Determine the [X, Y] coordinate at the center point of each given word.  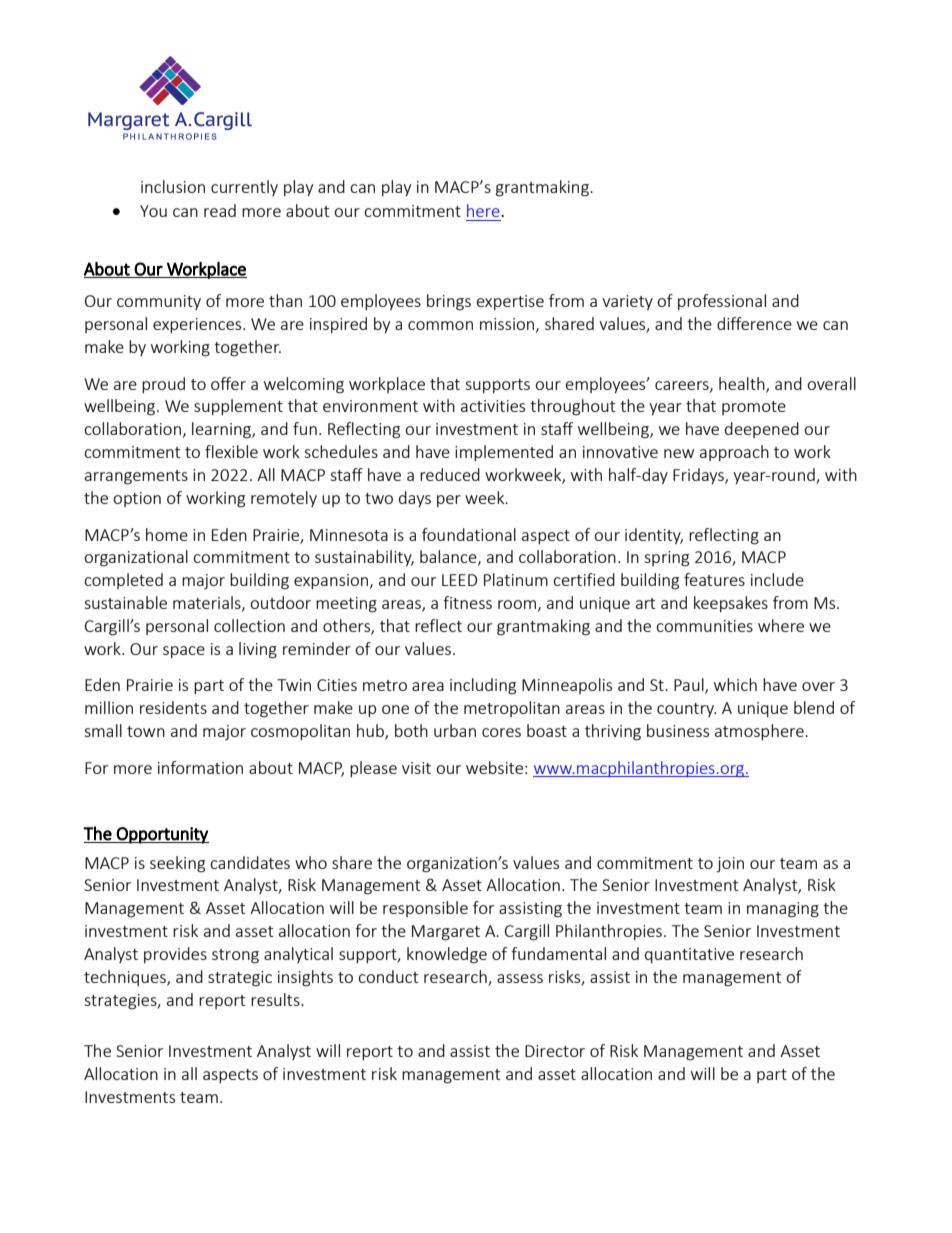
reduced [450, 474]
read [220, 210]
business [678, 730]
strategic [240, 979]
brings [449, 302]
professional [722, 302]
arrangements [136, 477]
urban [455, 730]
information [200, 767]
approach [734, 453]
